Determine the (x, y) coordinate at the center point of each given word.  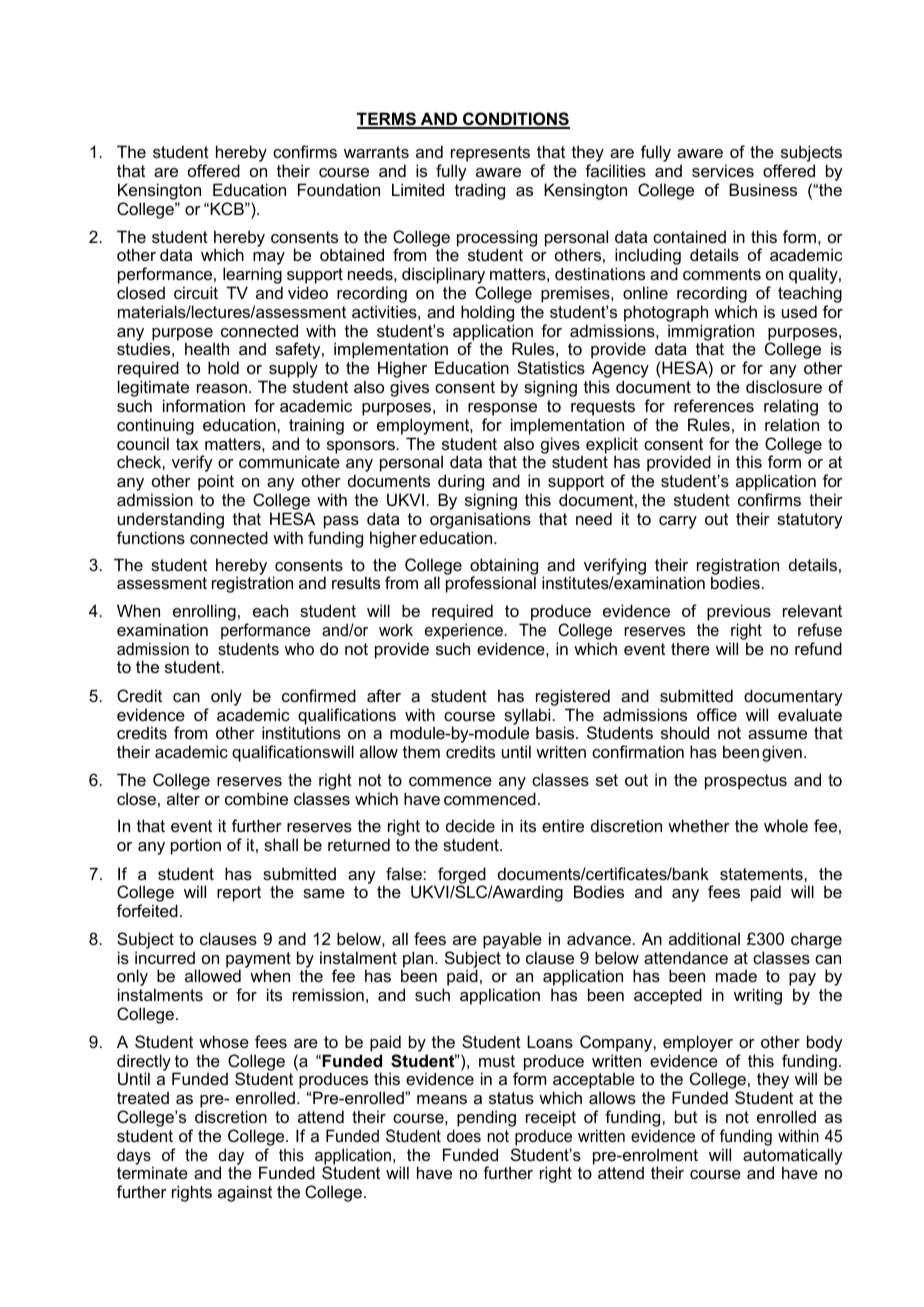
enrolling (204, 614)
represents (490, 154)
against (245, 1193)
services (723, 170)
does (464, 1135)
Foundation (339, 189)
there (690, 648)
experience (465, 631)
